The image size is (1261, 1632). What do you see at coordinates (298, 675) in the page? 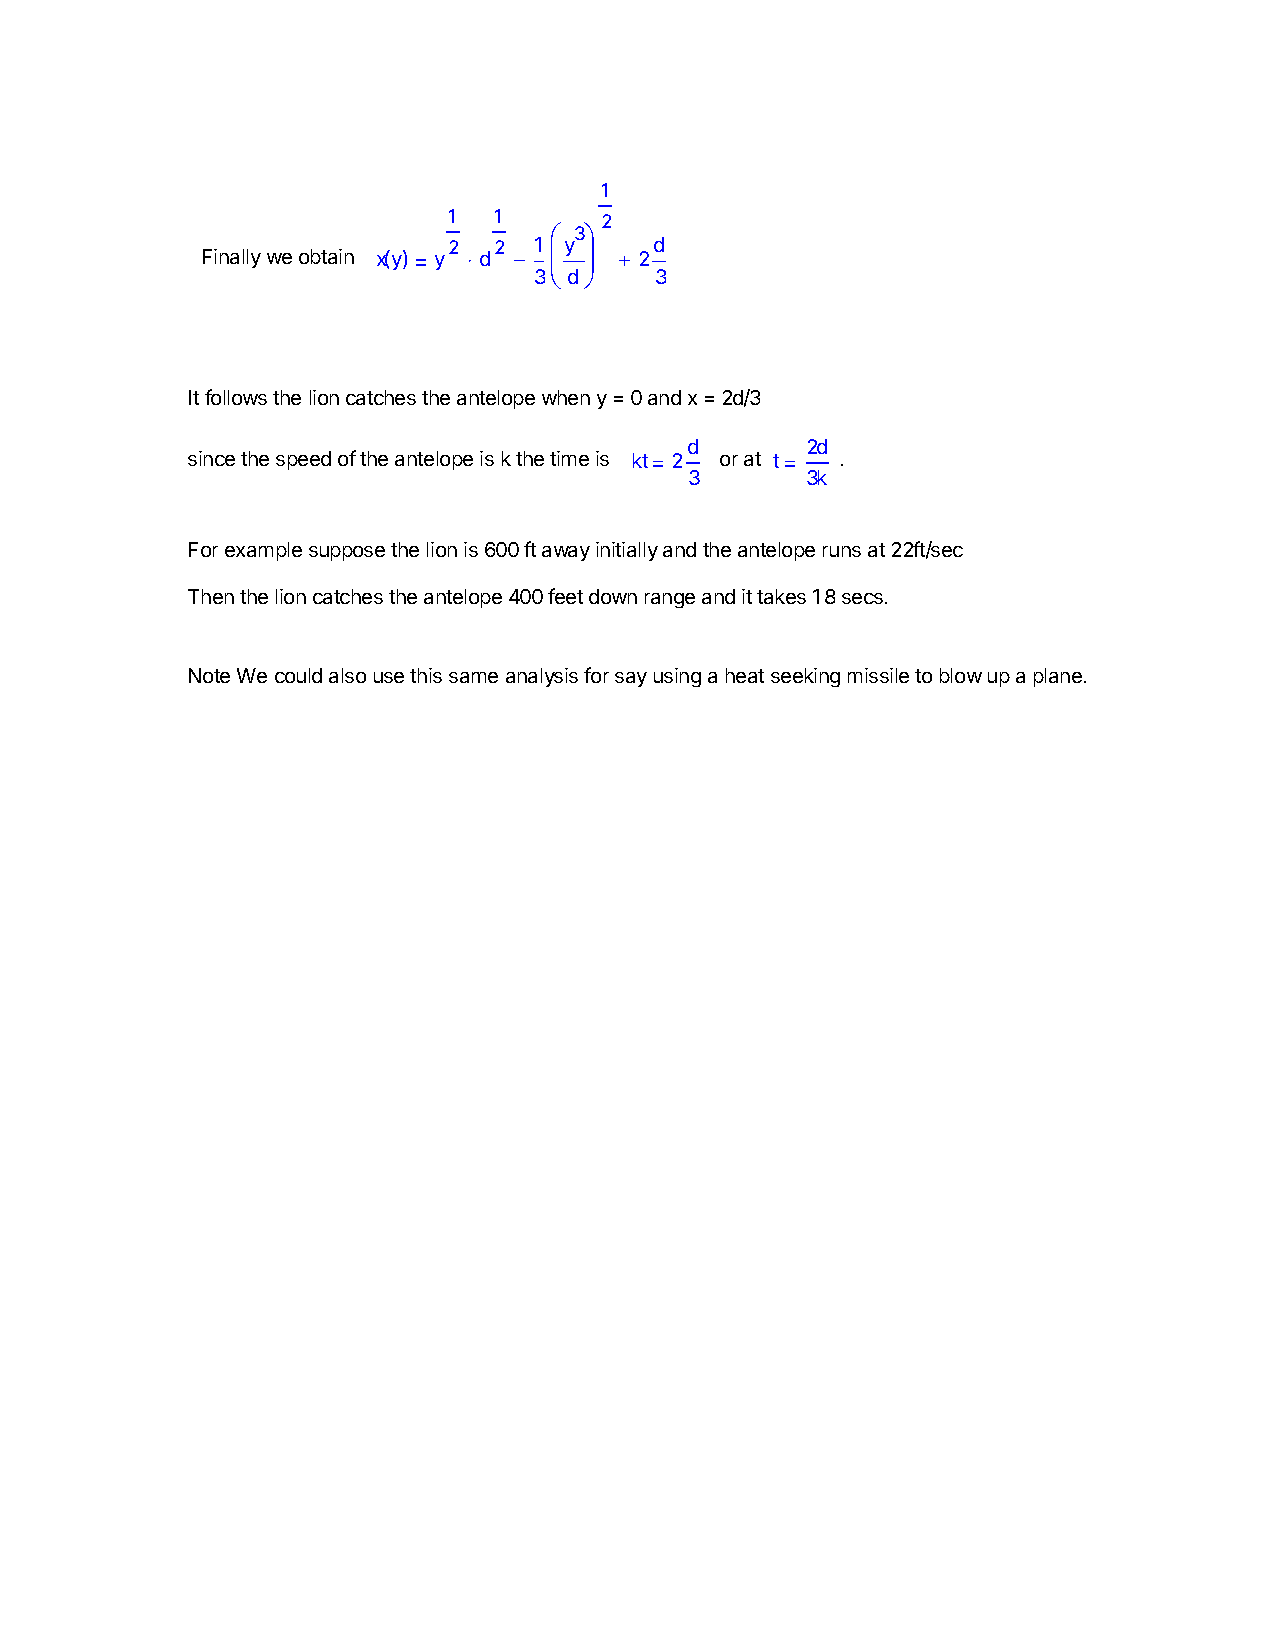
I see `could` at bounding box center [298, 675].
